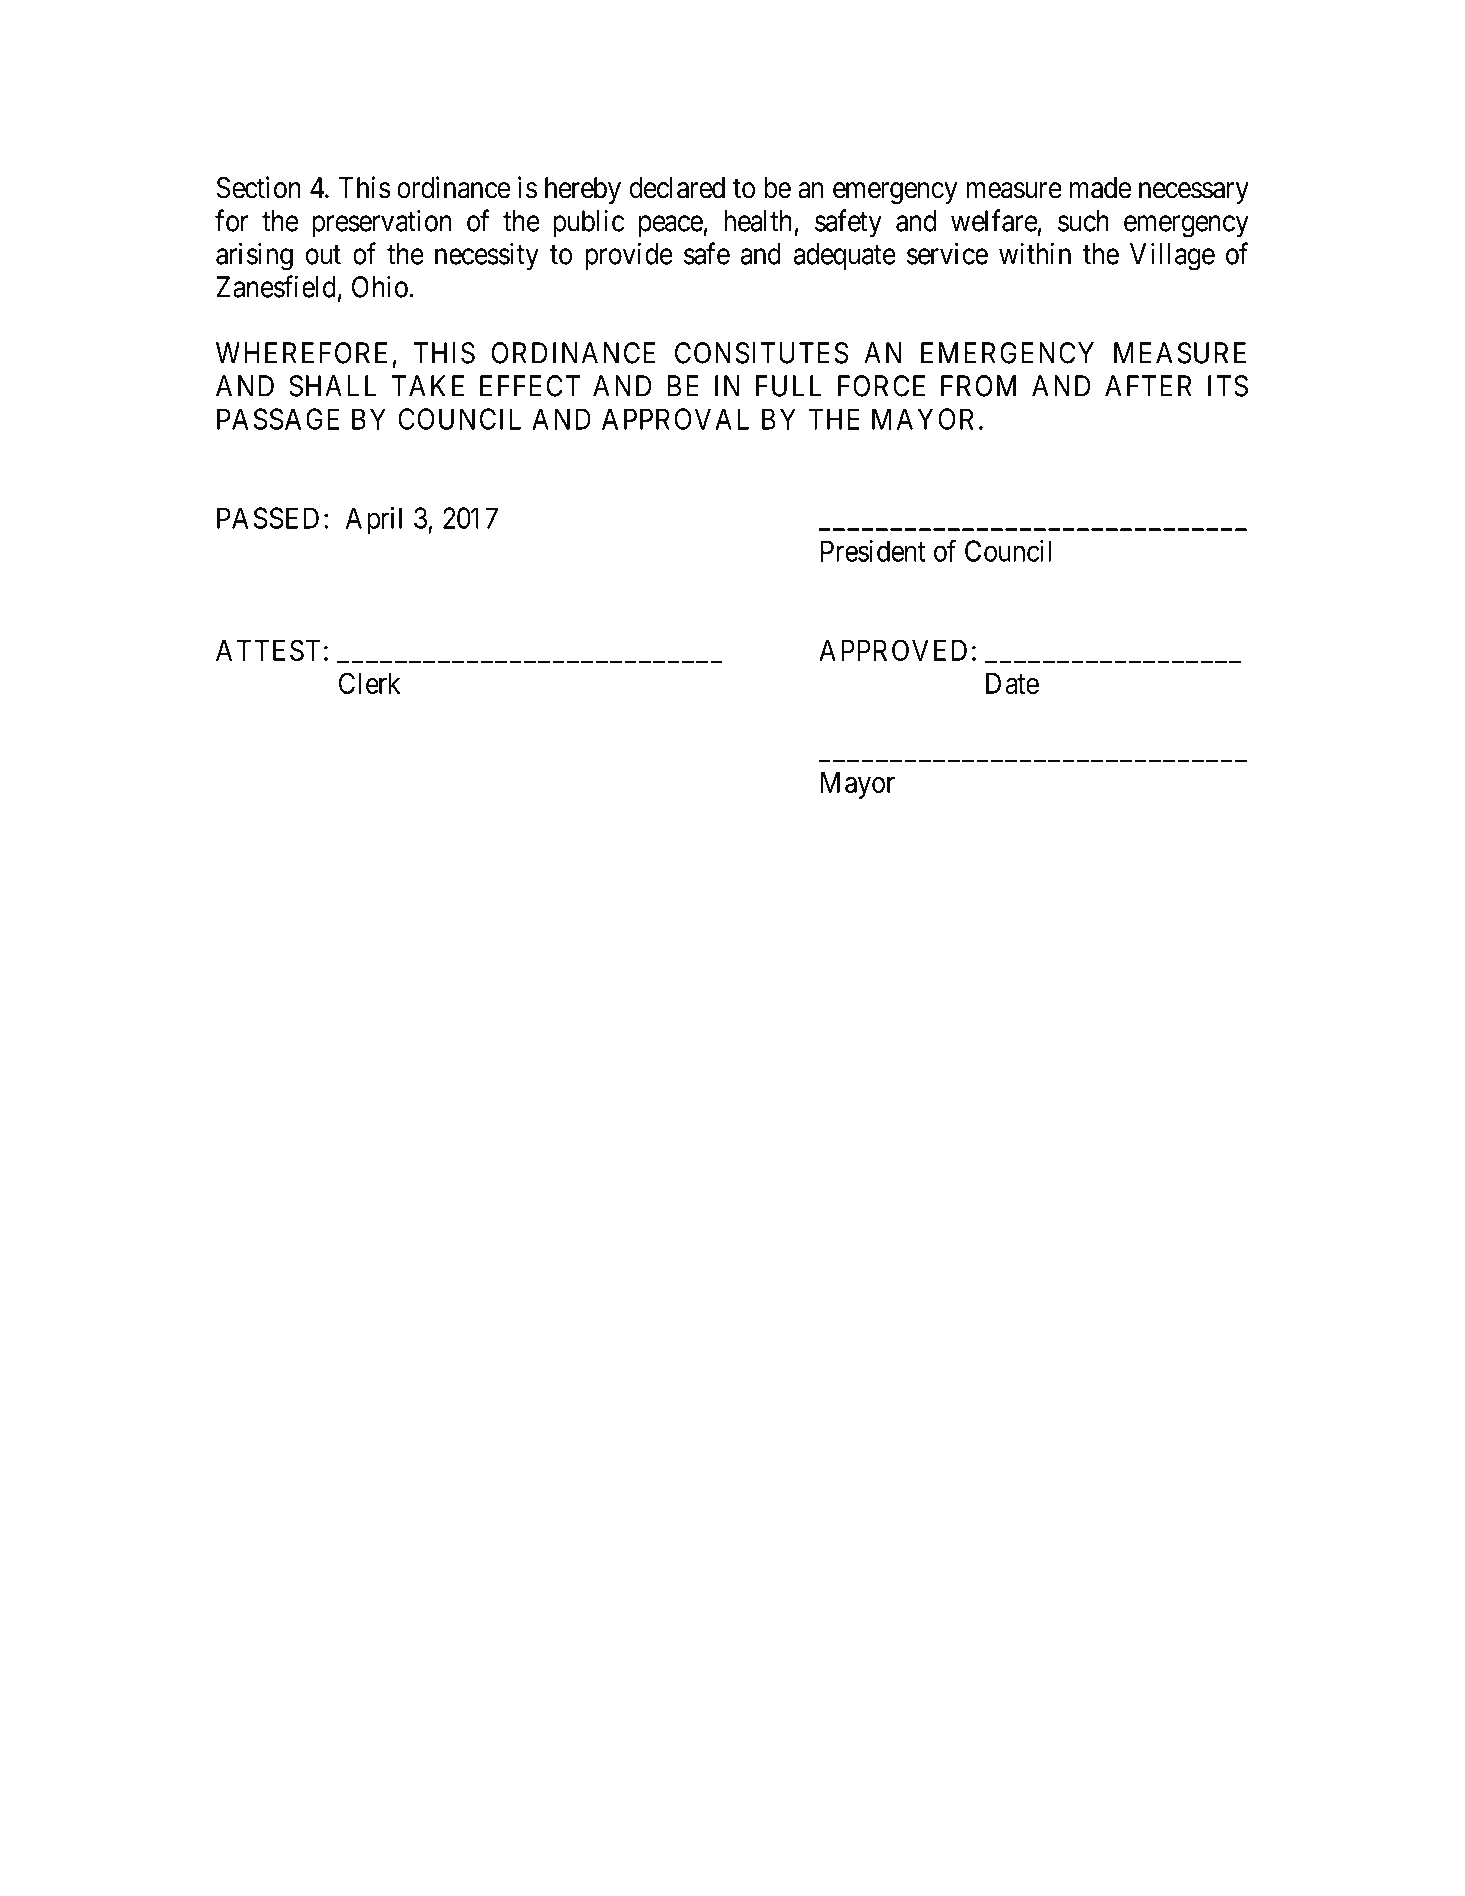 This screenshot has width=1465, height=1896. Describe the element at coordinates (873, 551) in the screenshot. I see `President` at that location.
